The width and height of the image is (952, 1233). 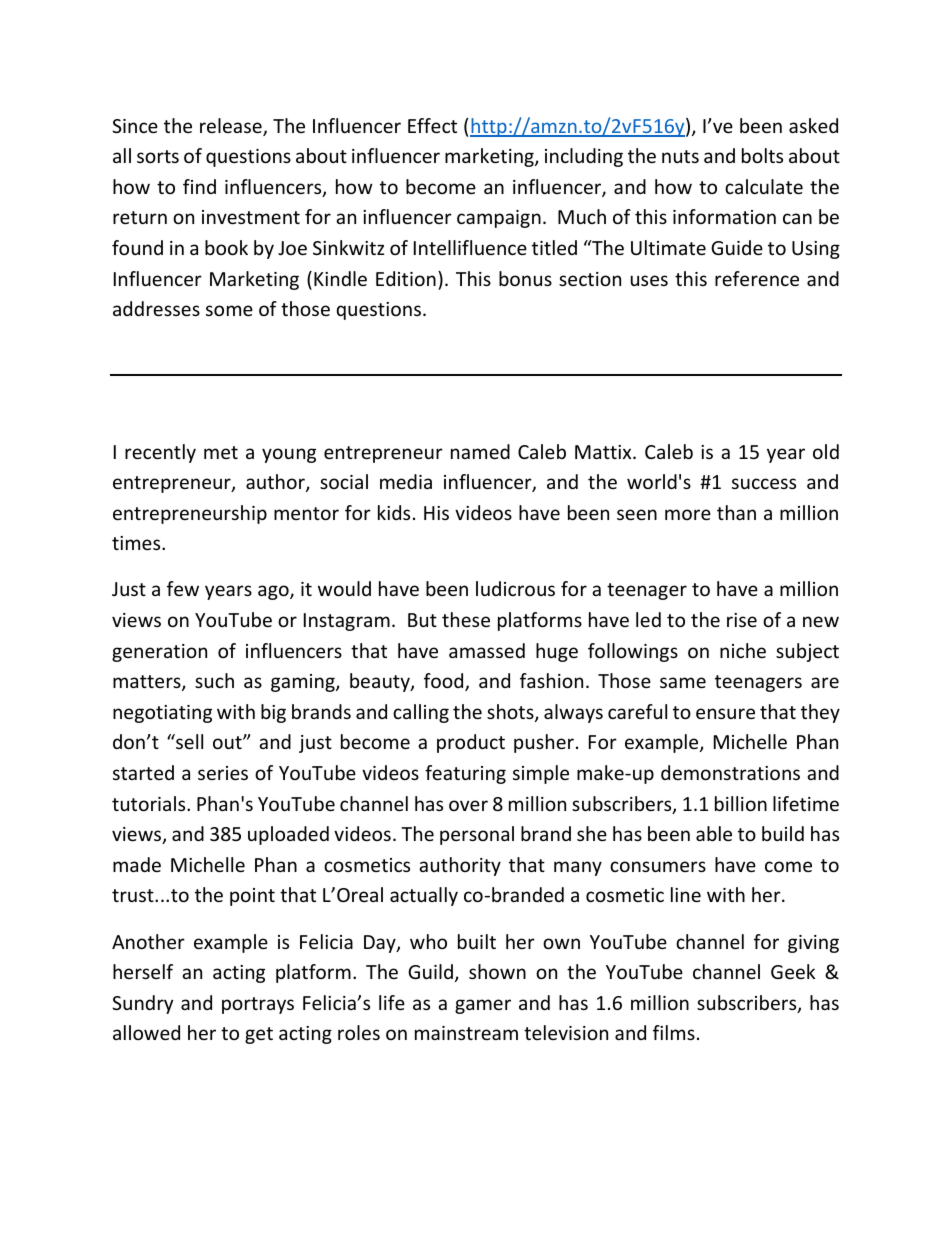 What do you see at coordinates (757, 278) in the image?
I see `reference` at bounding box center [757, 278].
